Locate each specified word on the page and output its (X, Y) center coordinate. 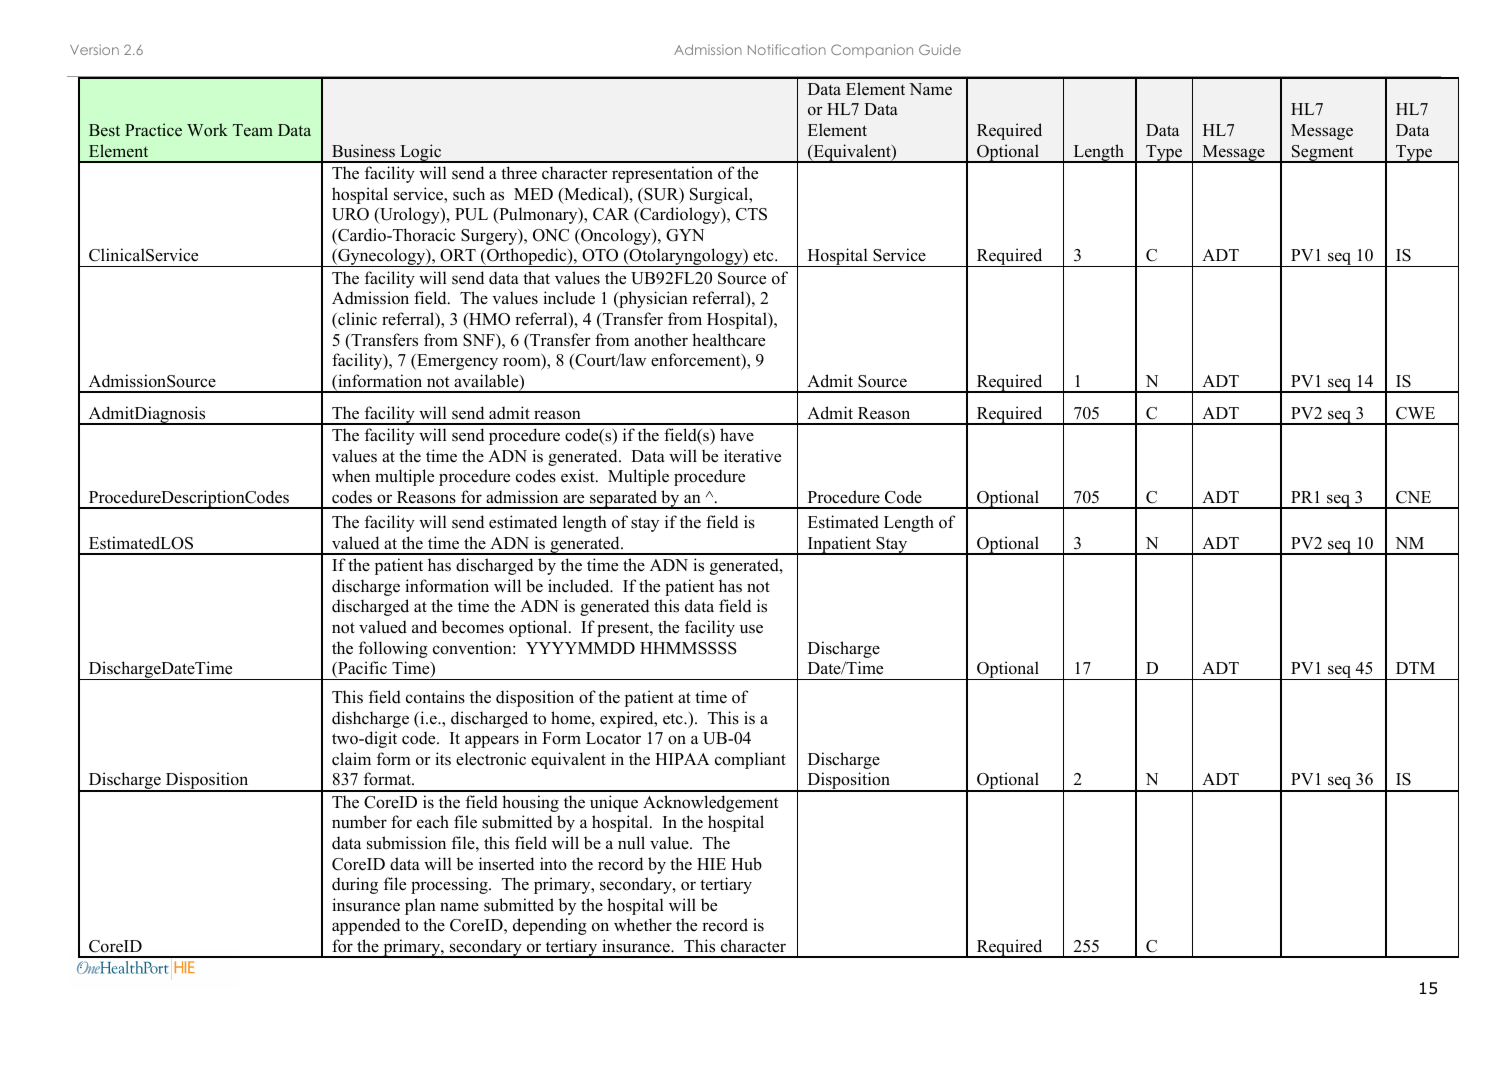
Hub (746, 864)
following (393, 649)
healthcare (728, 340)
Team (253, 130)
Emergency (456, 362)
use (751, 629)
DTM (1415, 668)
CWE (1415, 413)
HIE (711, 864)
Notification (787, 49)
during (355, 885)
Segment (1323, 154)
